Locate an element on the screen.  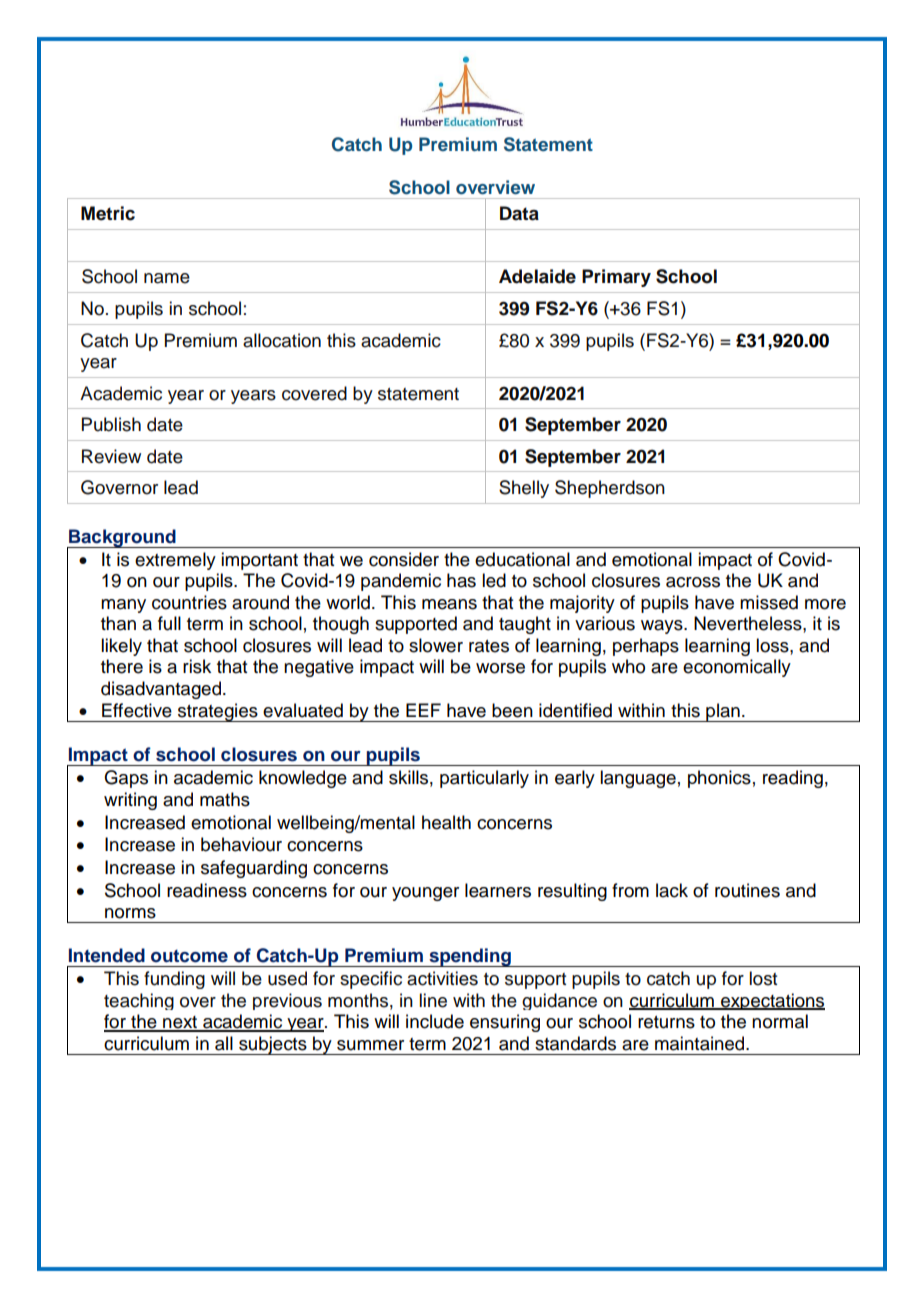
across is located at coordinates (693, 582).
